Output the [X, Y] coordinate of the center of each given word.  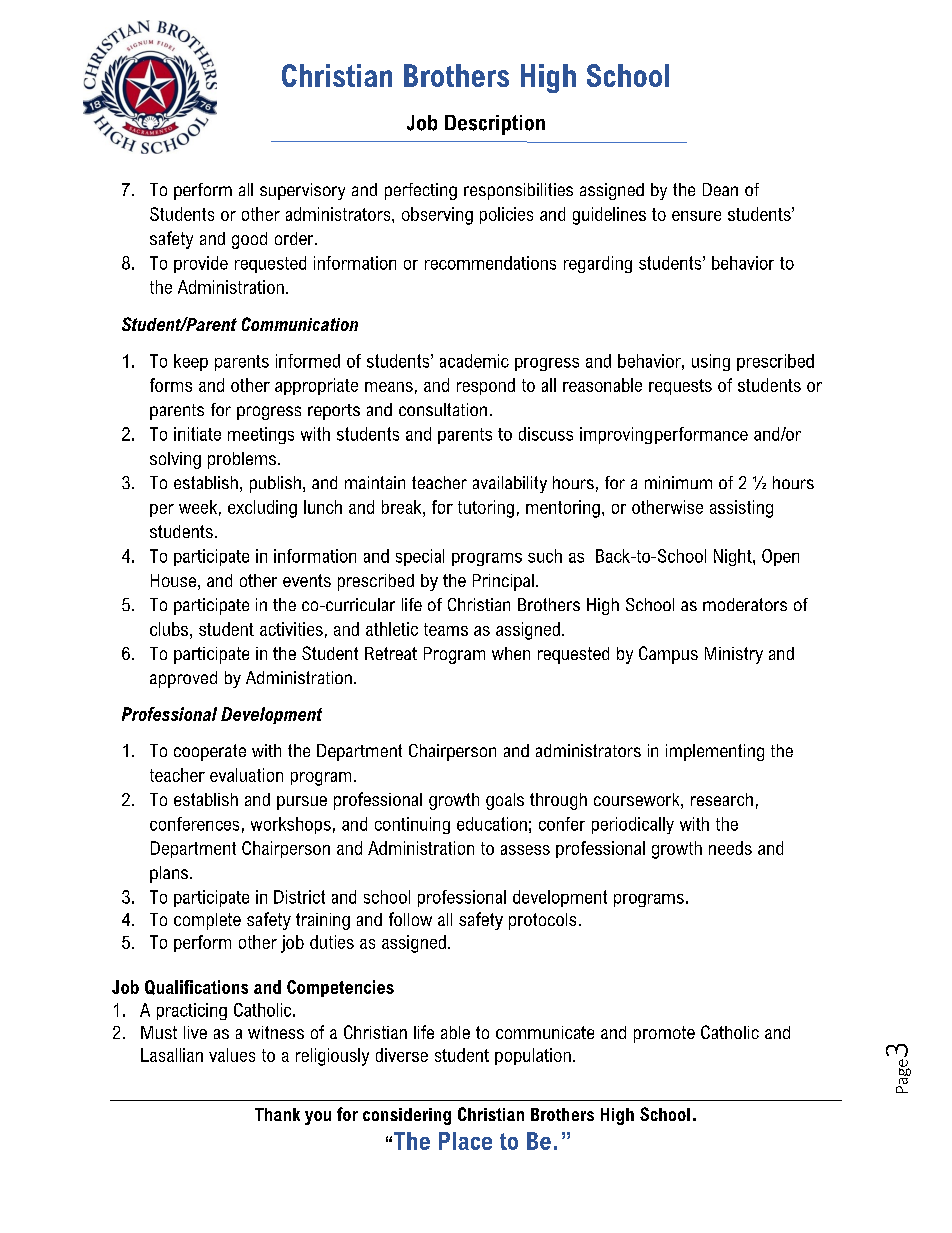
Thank [277, 1114]
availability [510, 484]
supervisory [302, 191]
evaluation [246, 775]
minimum [678, 482]
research [722, 799]
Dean [720, 189]
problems [242, 460]
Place [465, 1141]
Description [495, 125]
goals [505, 801]
